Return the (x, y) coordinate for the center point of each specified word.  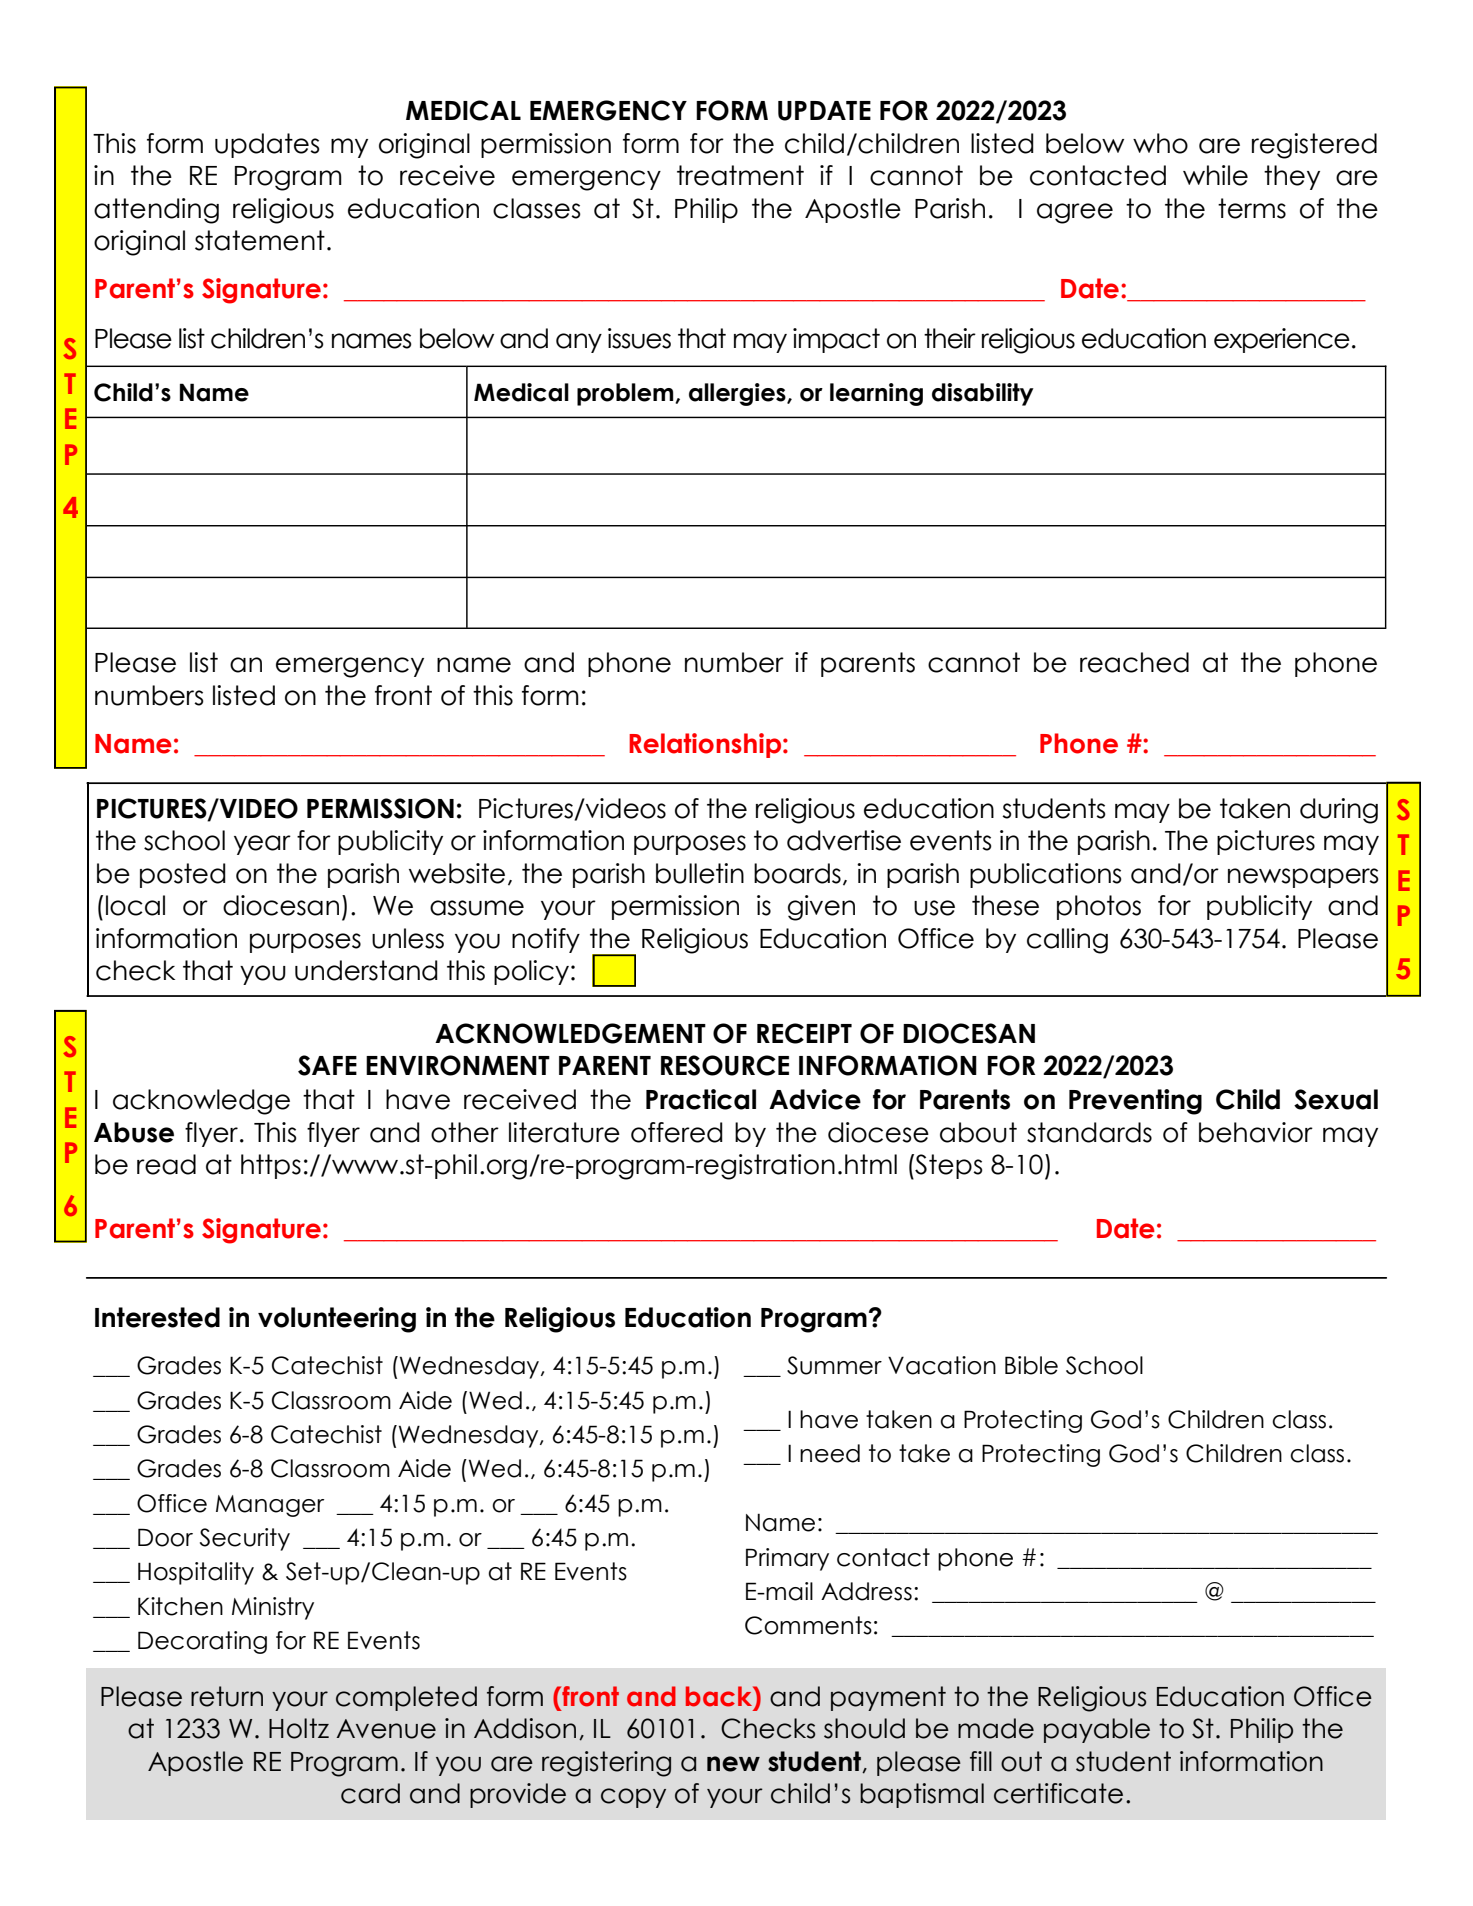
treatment (740, 175)
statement (260, 240)
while (1215, 175)
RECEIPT (804, 1033)
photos (1099, 907)
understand (366, 970)
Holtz (299, 1728)
